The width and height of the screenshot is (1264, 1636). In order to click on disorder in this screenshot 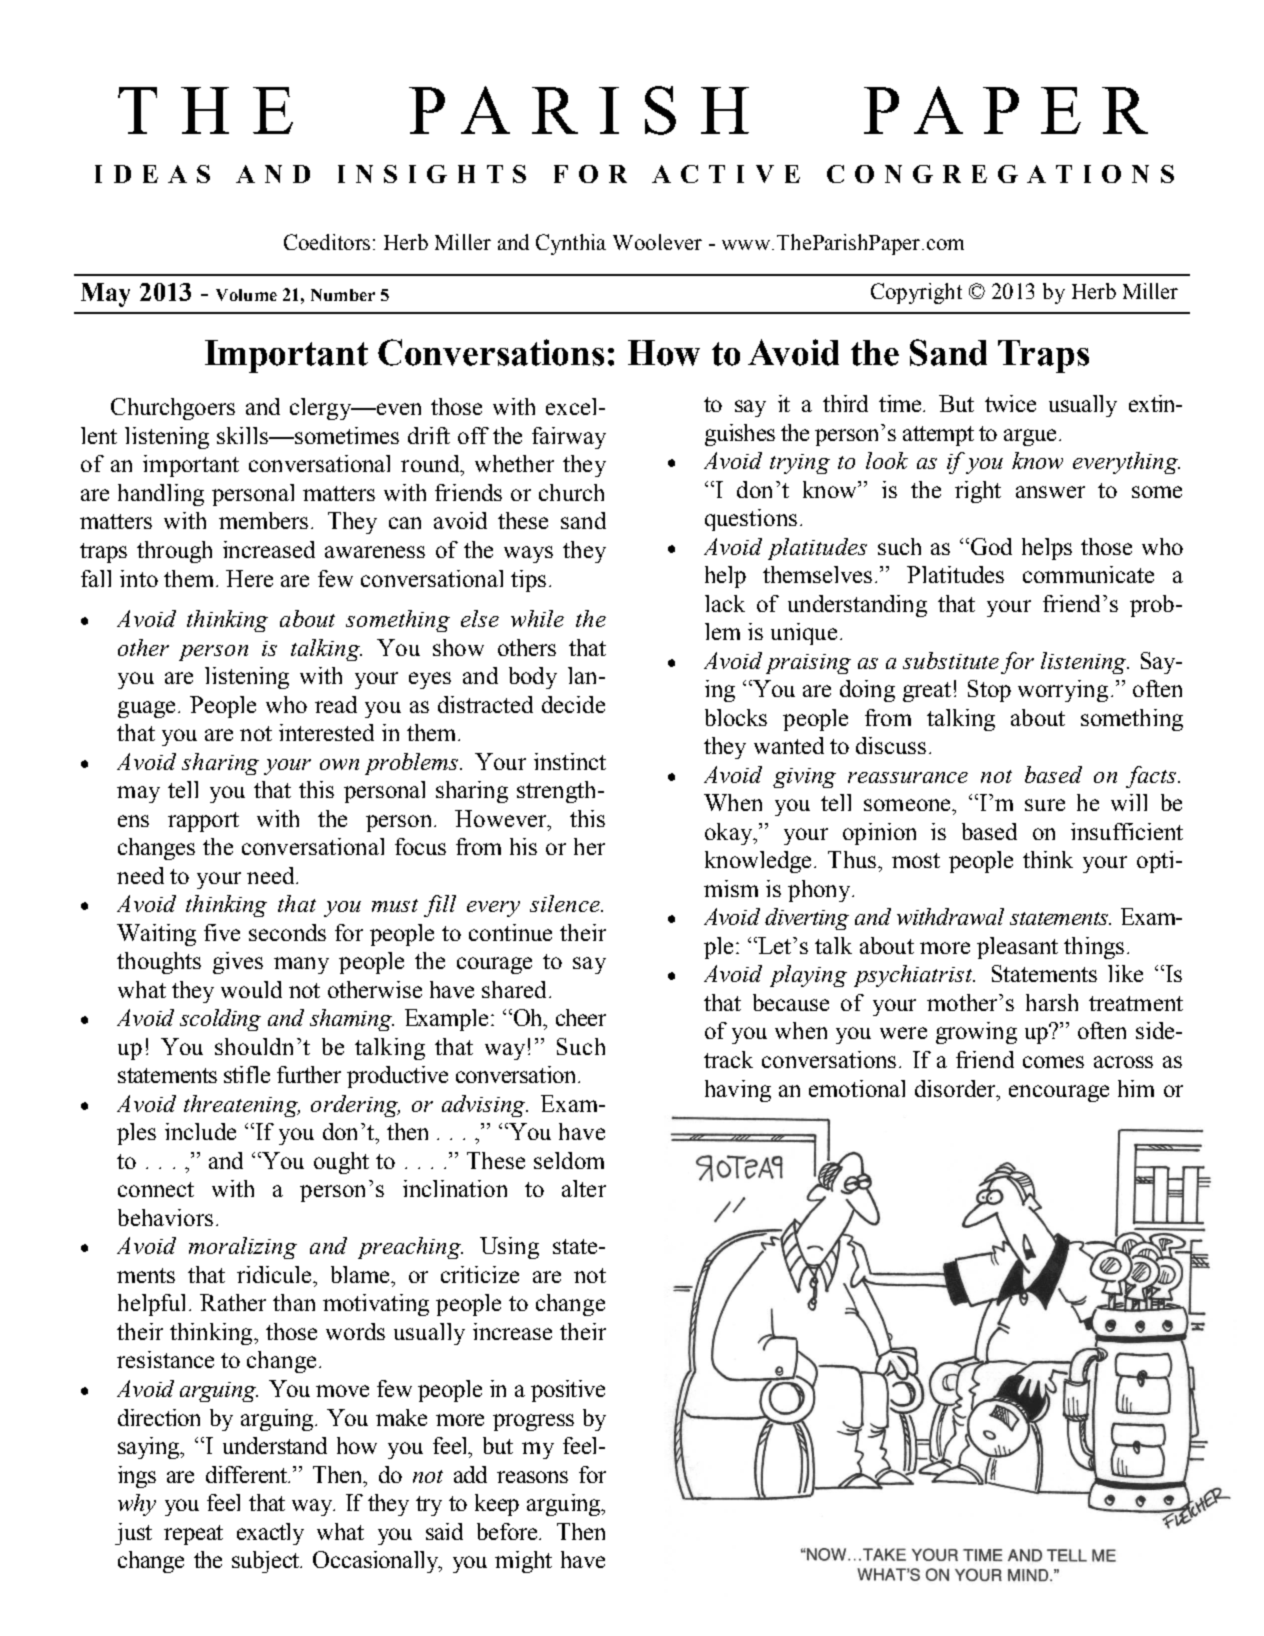, I will do `click(956, 1088)`.
